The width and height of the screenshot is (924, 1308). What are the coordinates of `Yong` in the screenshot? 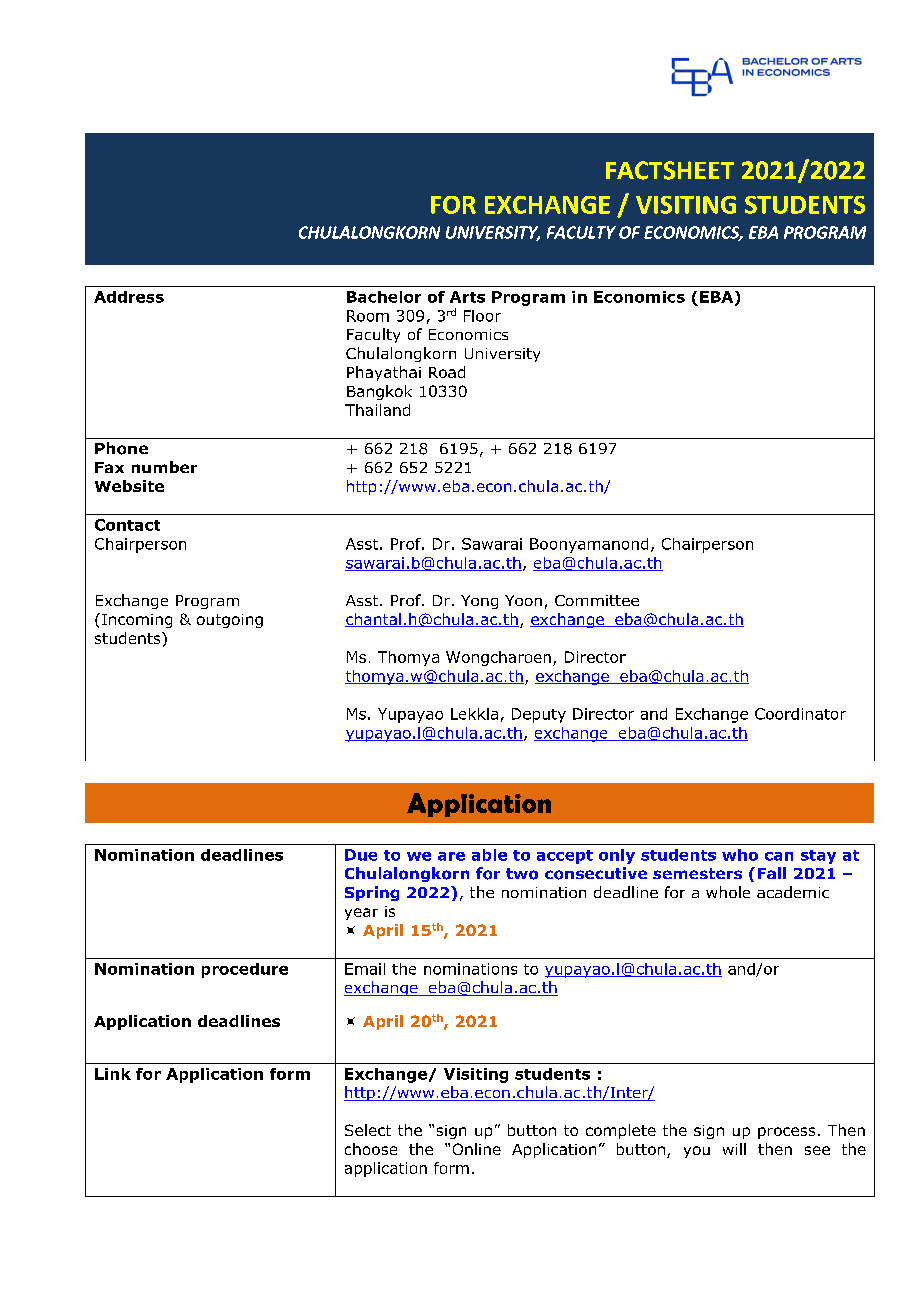 It's located at (479, 602).
